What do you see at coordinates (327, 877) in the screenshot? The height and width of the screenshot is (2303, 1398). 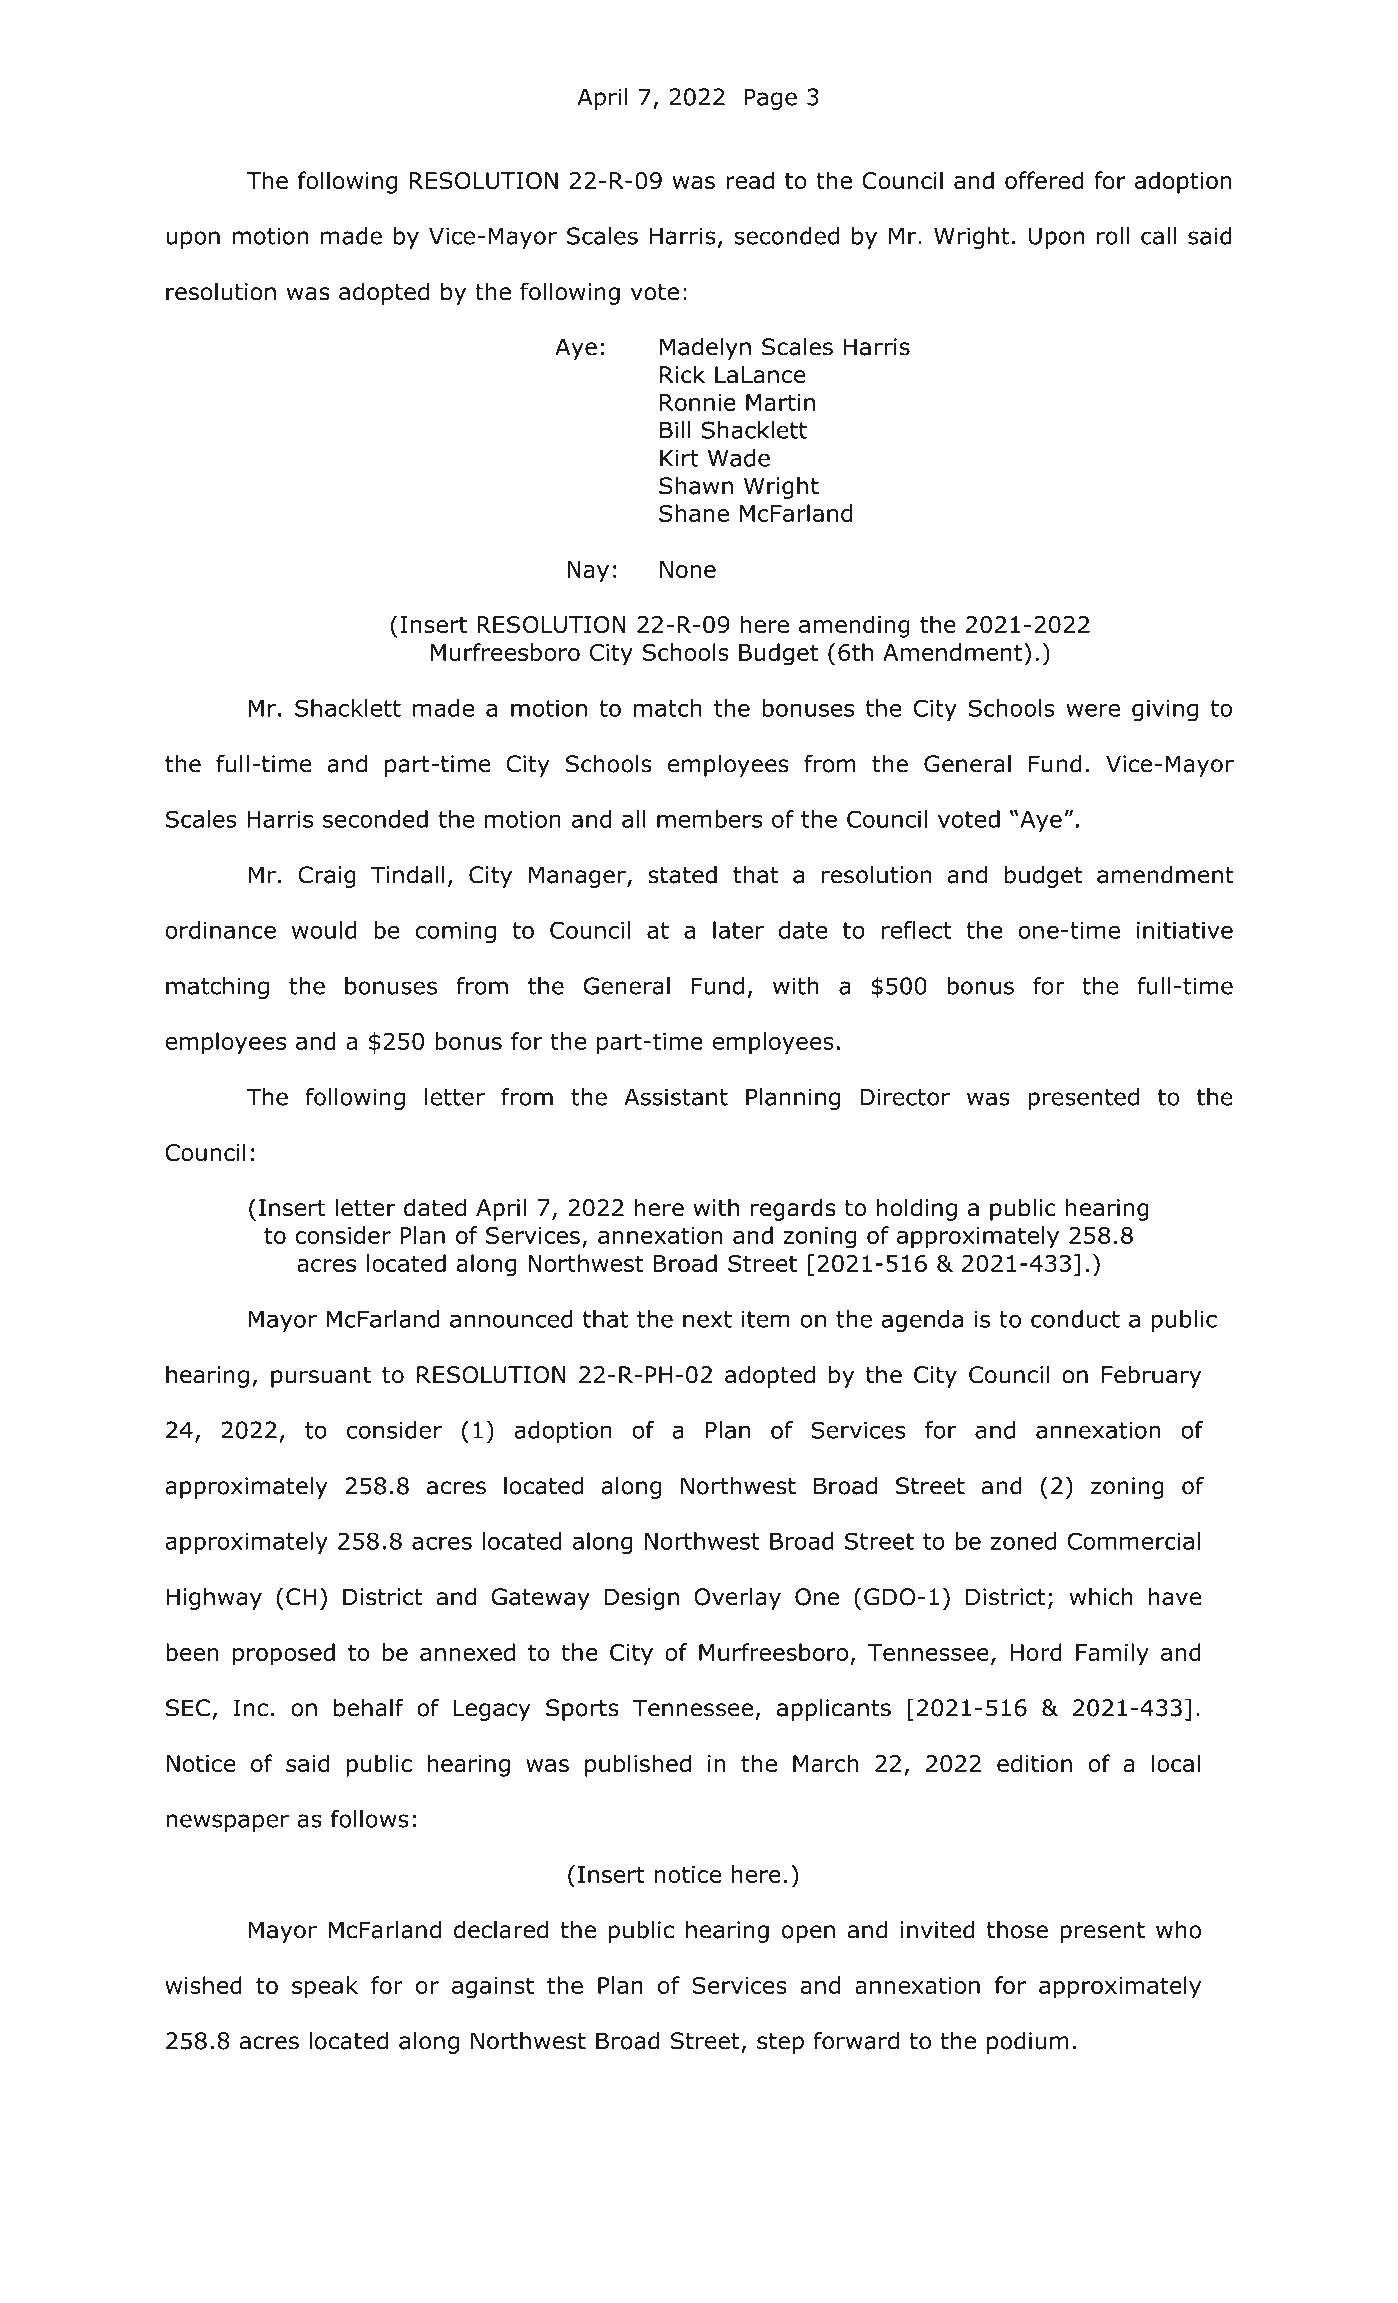 I see `Craig` at bounding box center [327, 877].
